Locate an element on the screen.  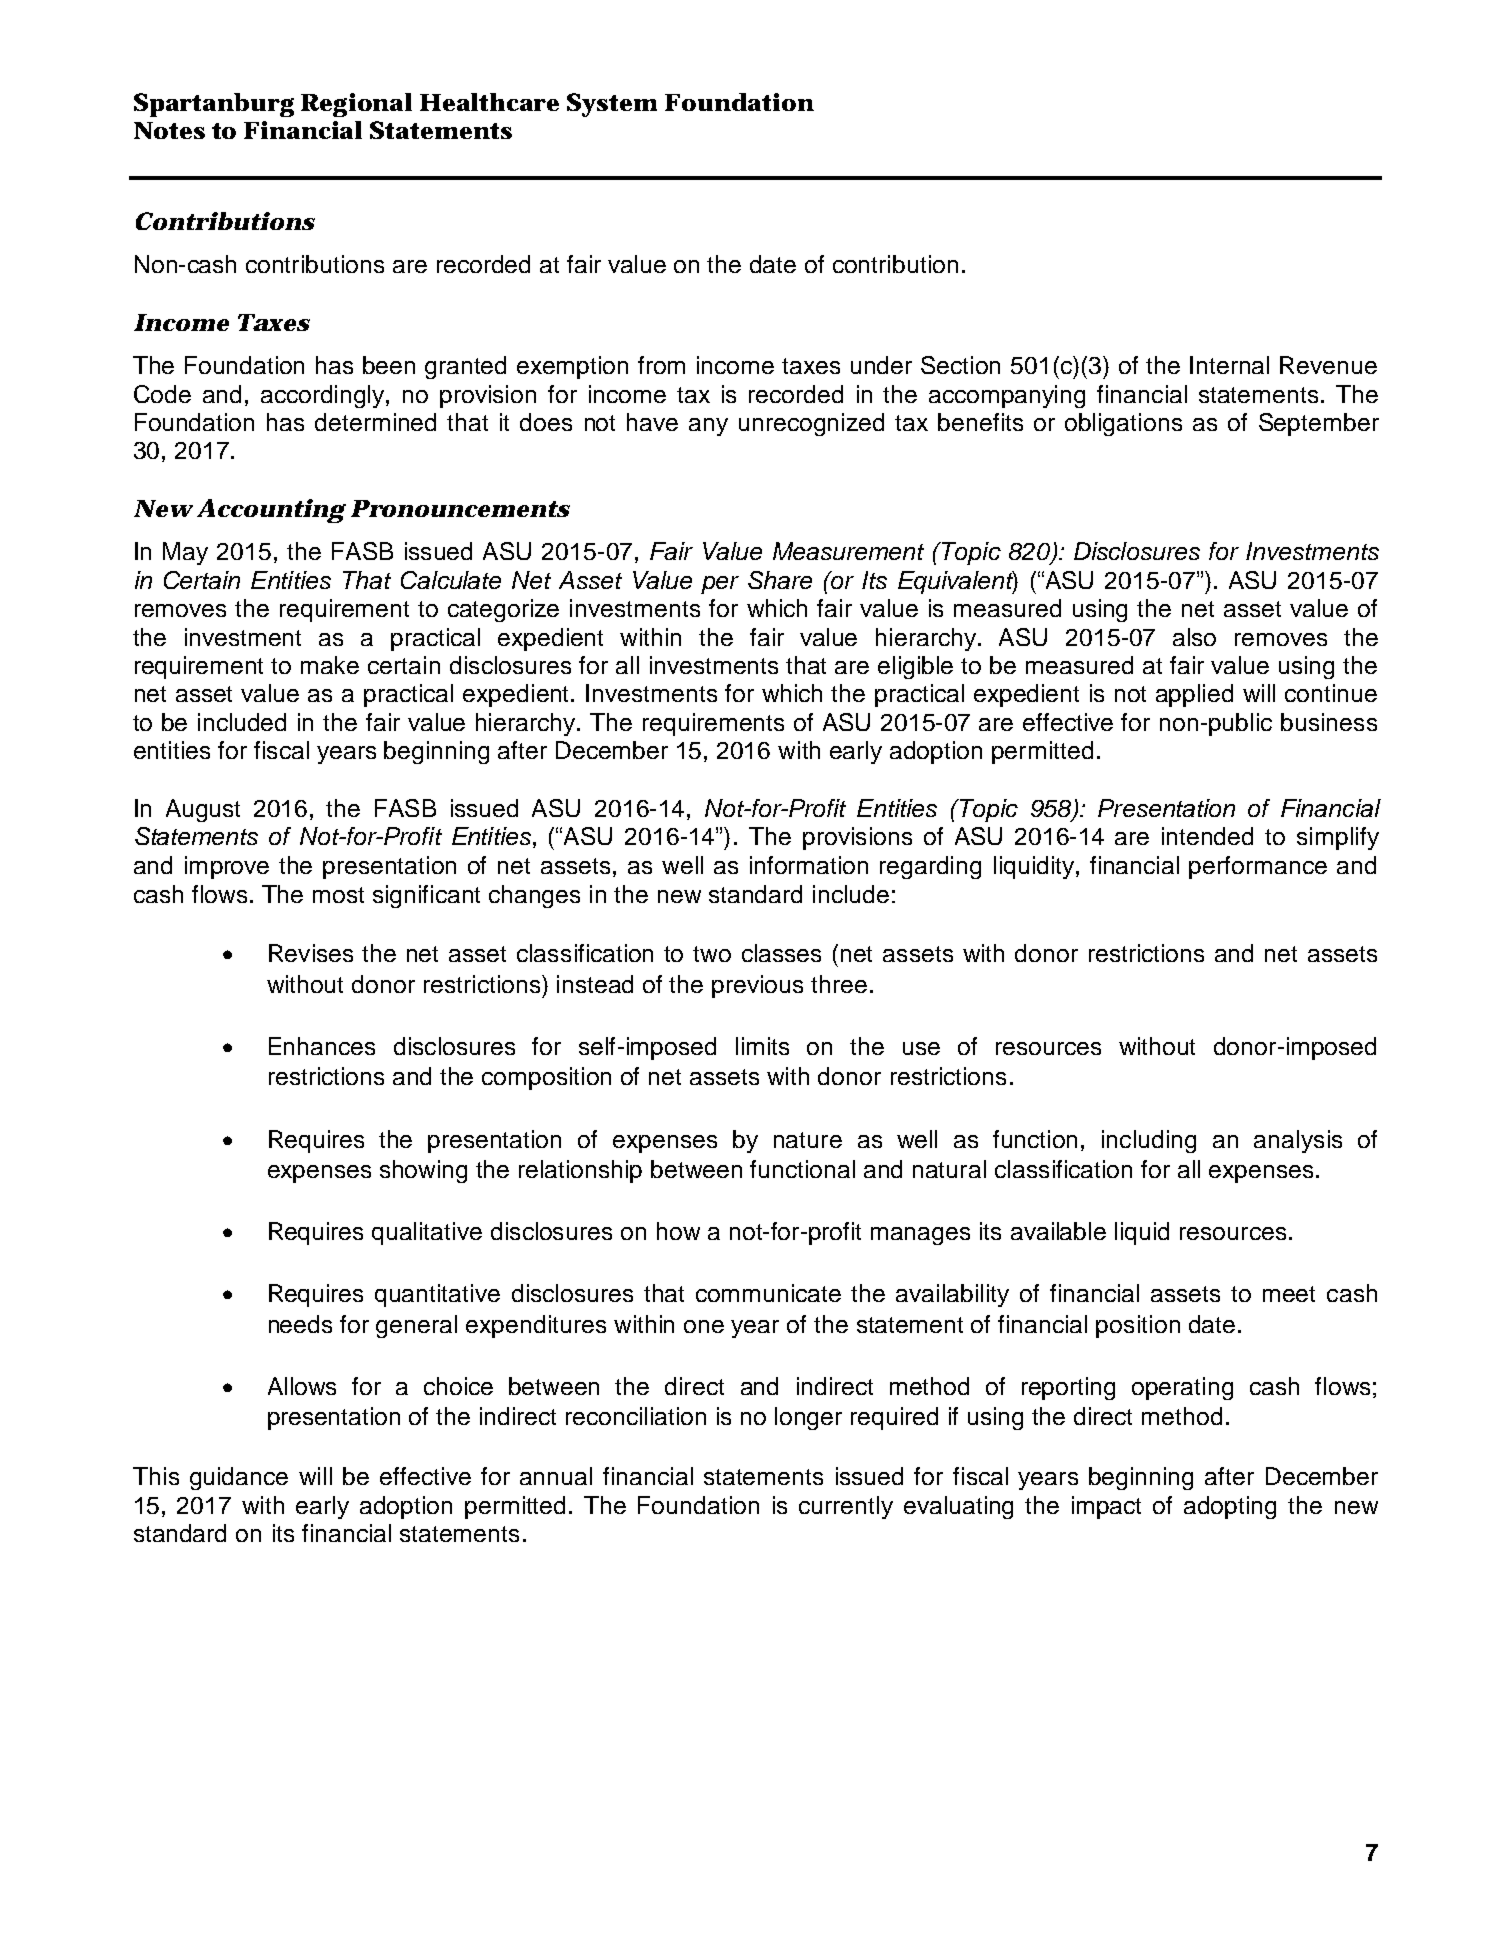
adopting is located at coordinates (1230, 1507).
